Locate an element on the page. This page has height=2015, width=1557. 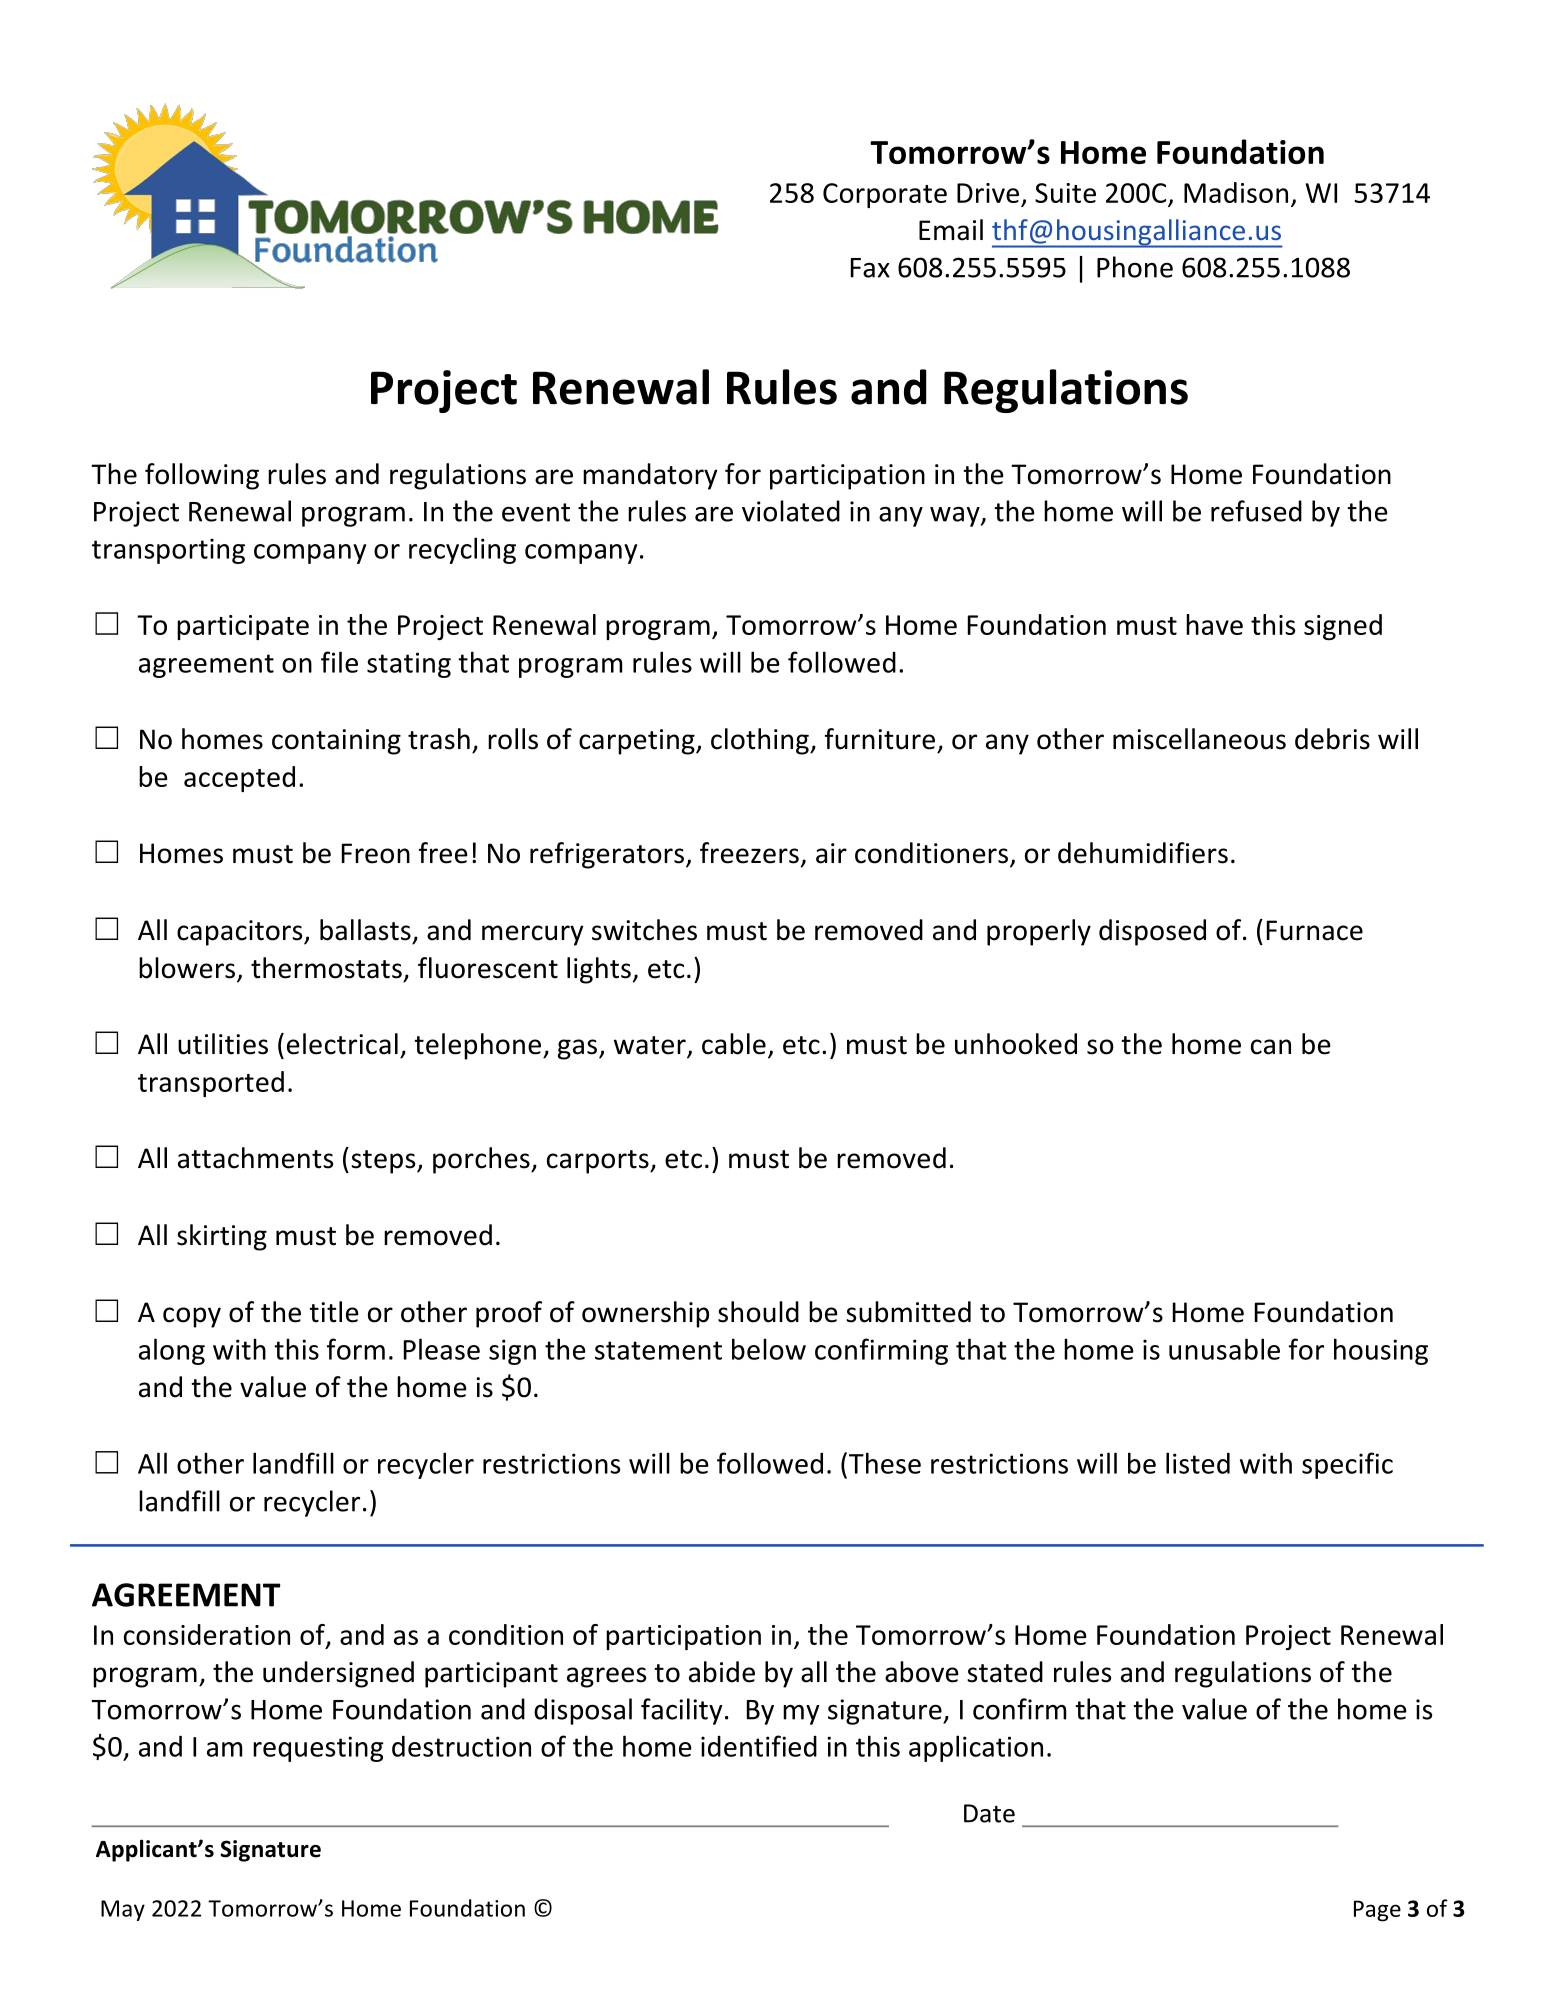
unusable is located at coordinates (1224, 1349).
